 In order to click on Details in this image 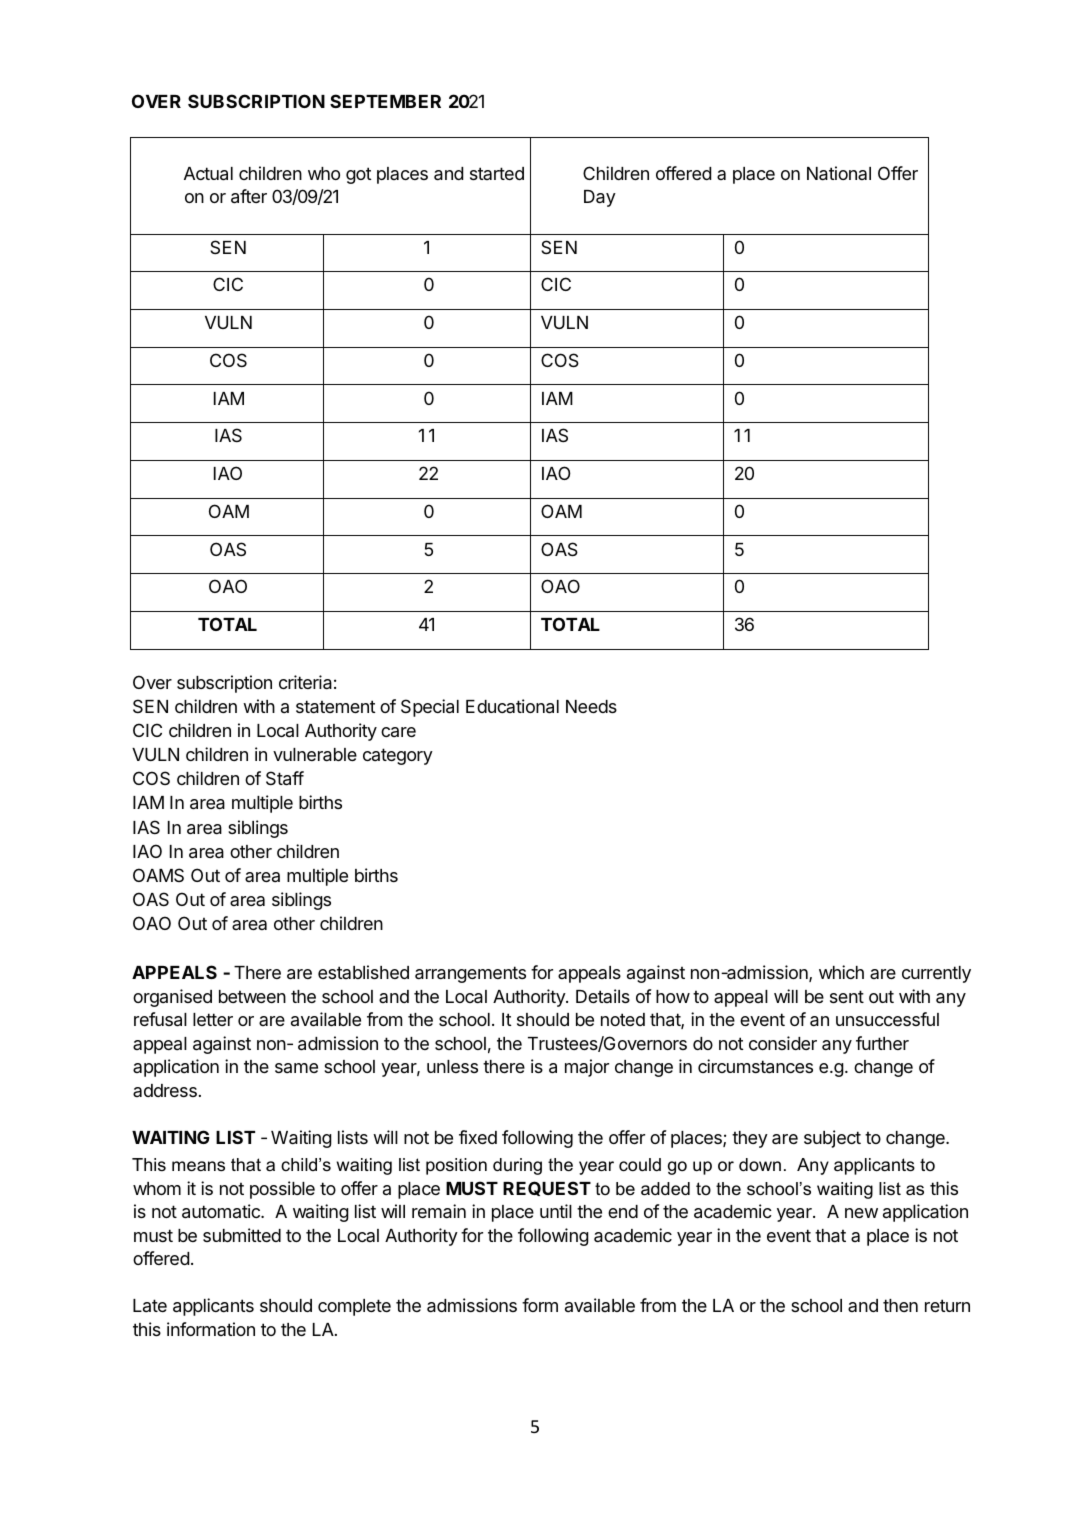, I will do `click(603, 996)`.
